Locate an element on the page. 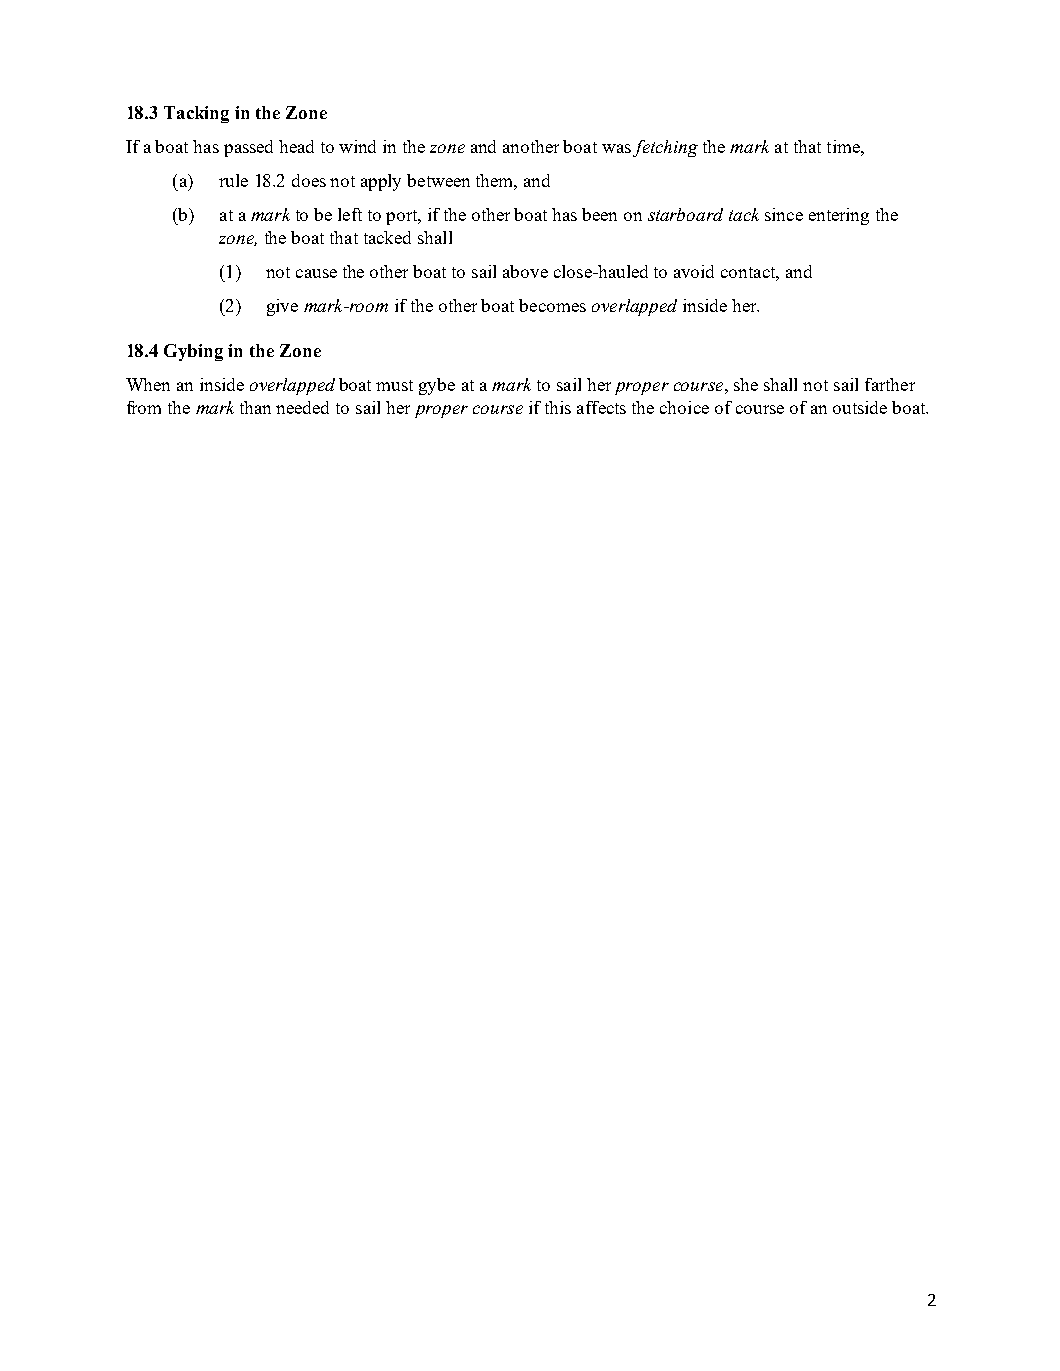 The image size is (1060, 1371). since is located at coordinates (784, 214).
